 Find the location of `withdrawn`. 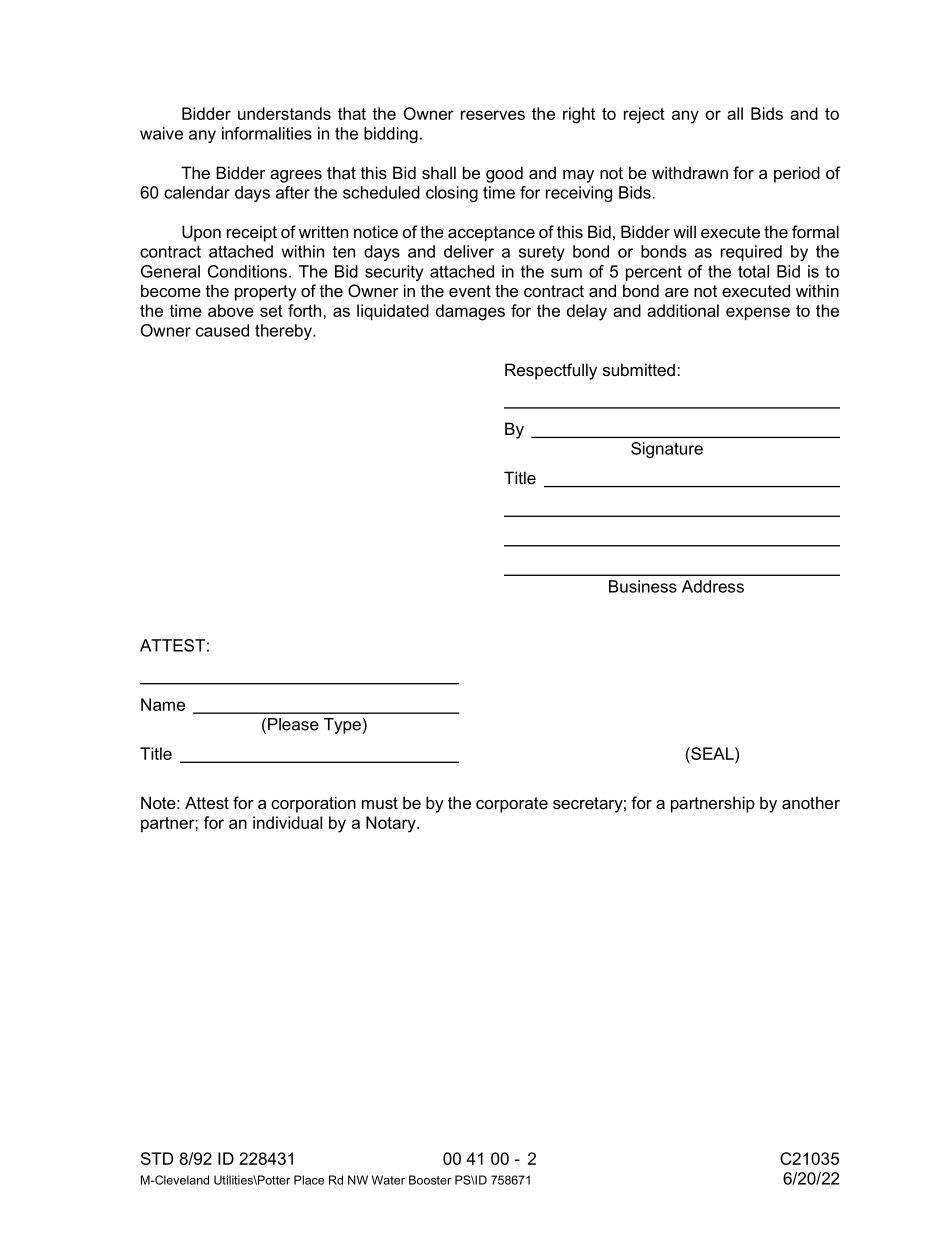

withdrawn is located at coordinates (690, 172).
